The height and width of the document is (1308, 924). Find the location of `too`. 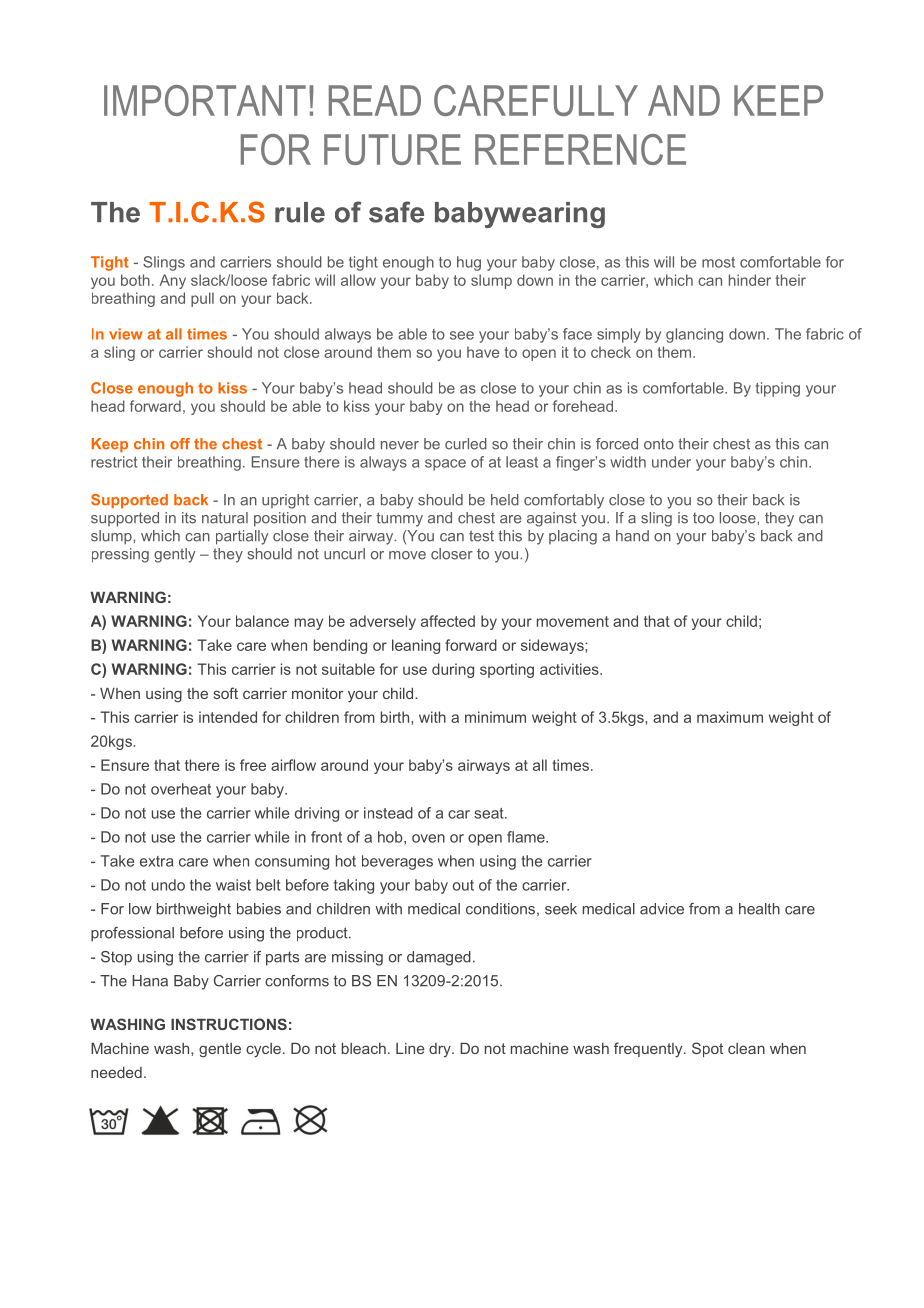

too is located at coordinates (703, 518).
